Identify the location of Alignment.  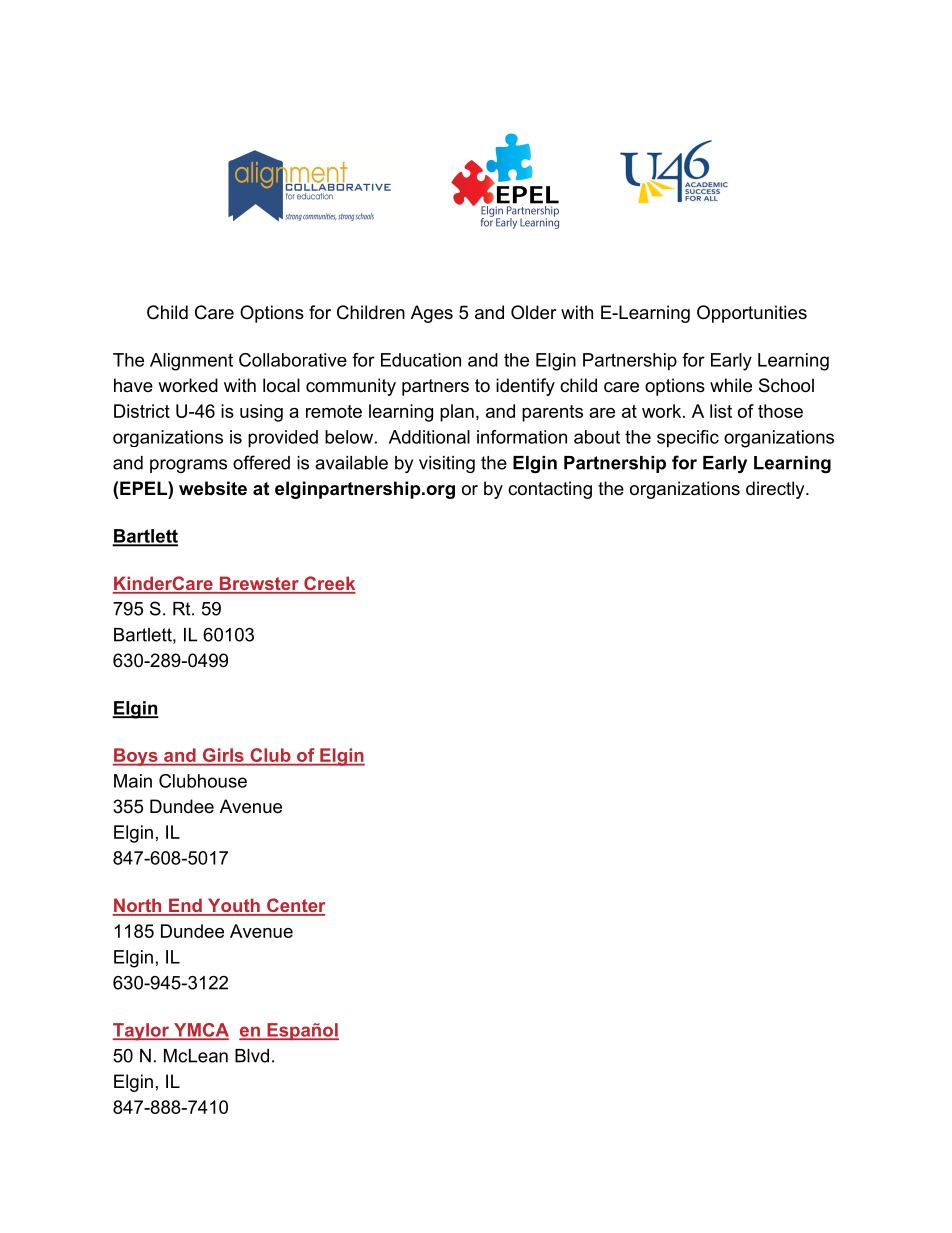
(191, 362).
